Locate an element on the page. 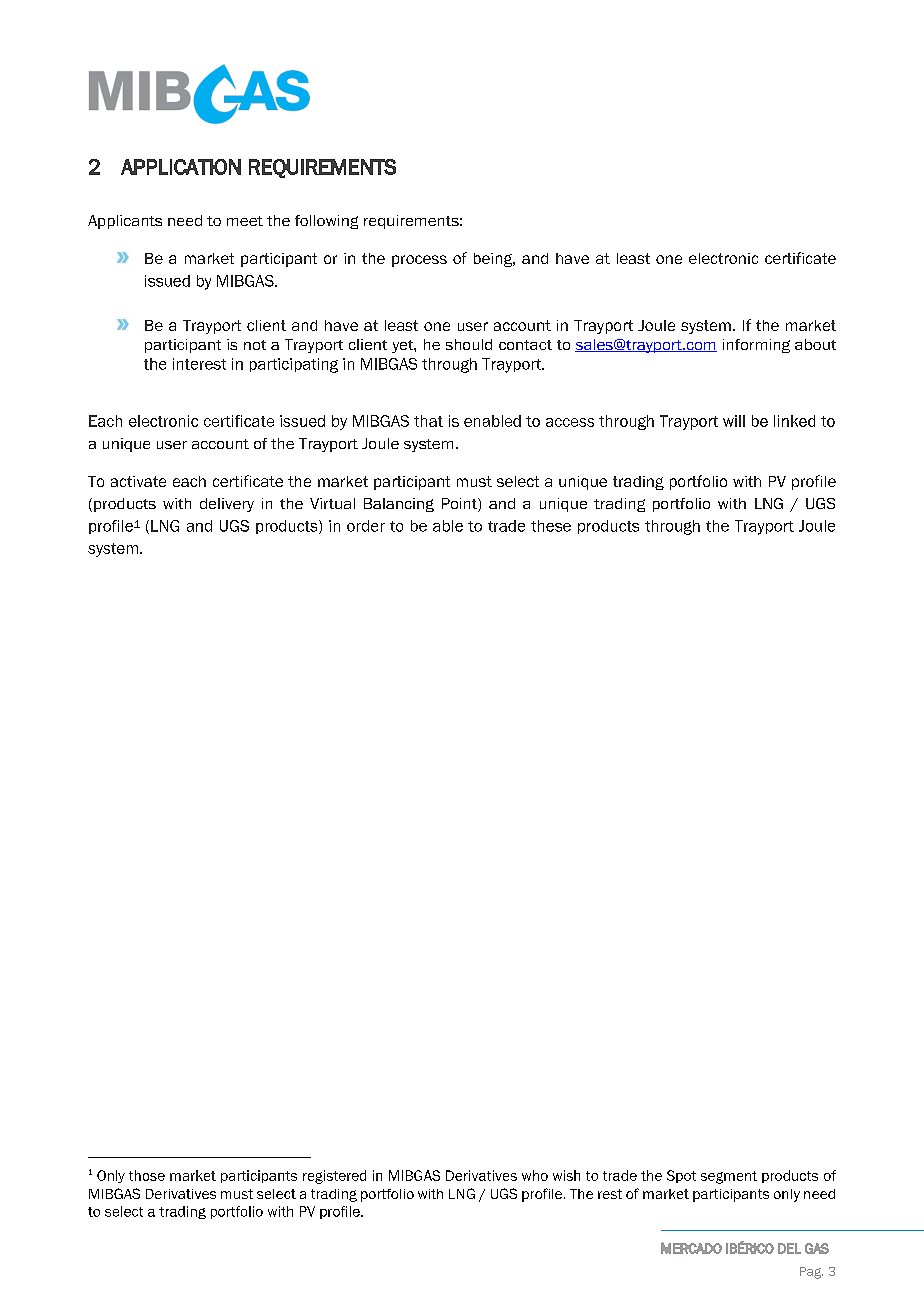  who is located at coordinates (535, 1175).
